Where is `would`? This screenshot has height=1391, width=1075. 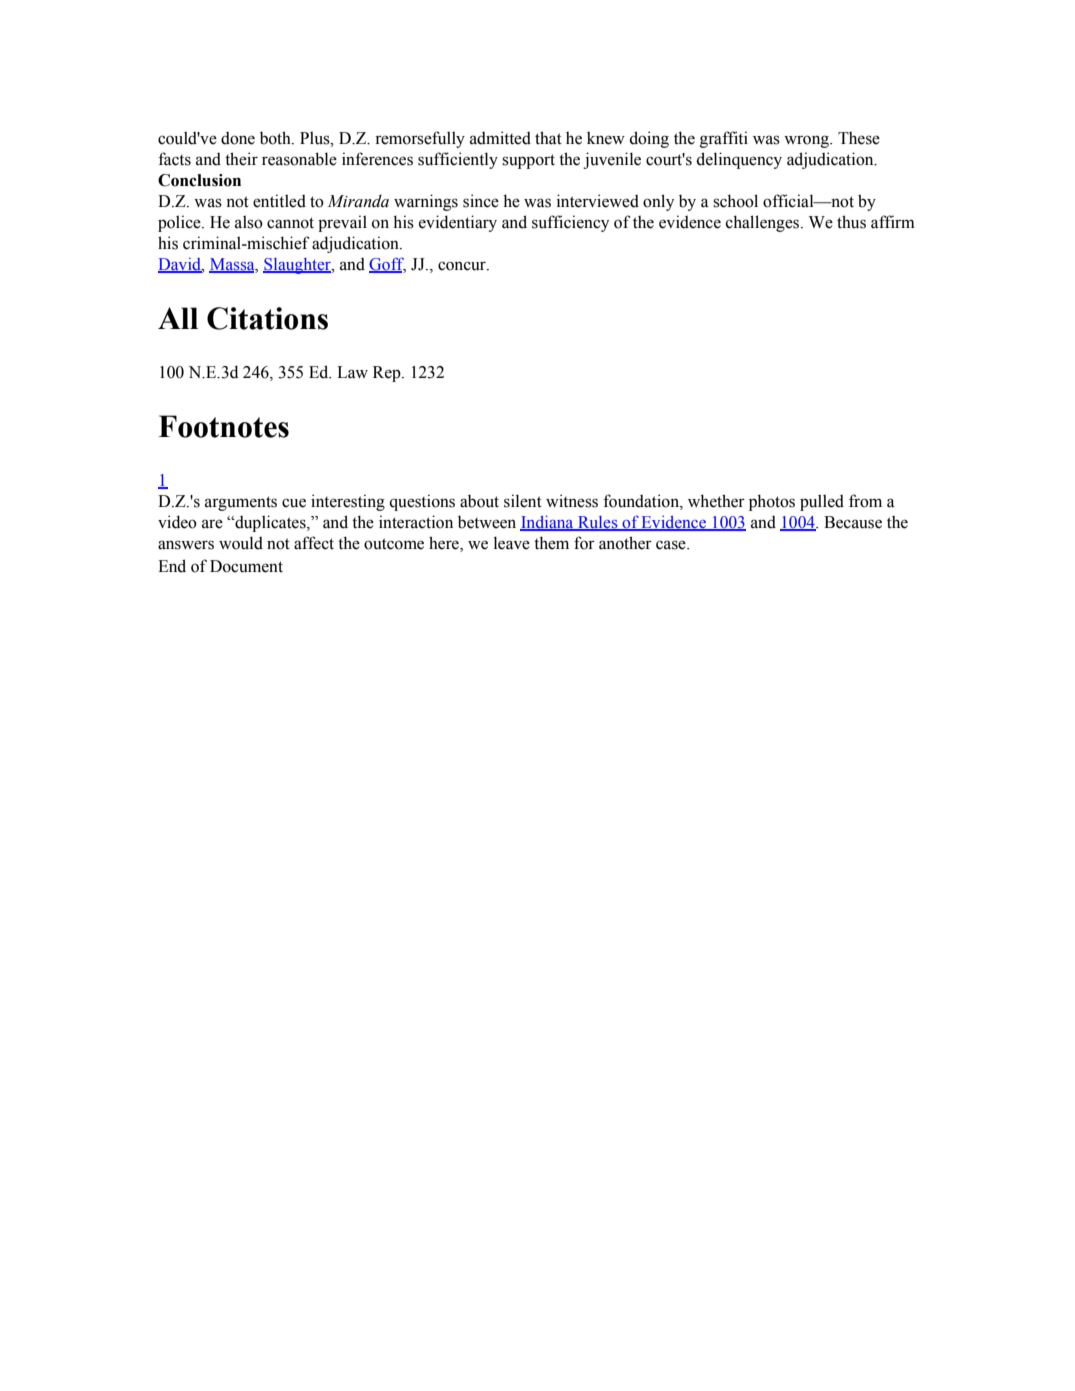
would is located at coordinates (241, 543).
